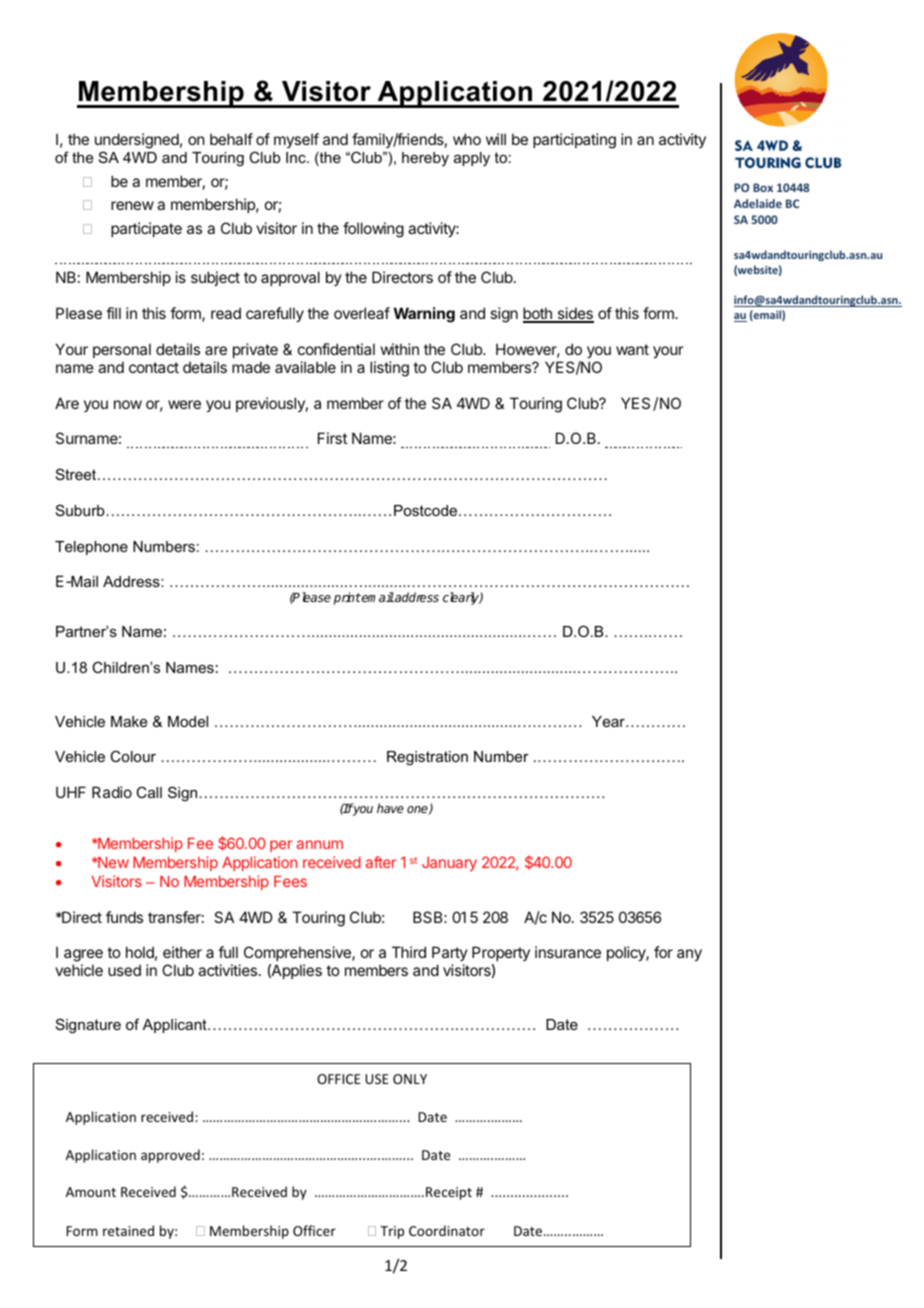 This screenshot has width=924, height=1308. What do you see at coordinates (128, 1230) in the screenshot?
I see `retained` at bounding box center [128, 1230].
